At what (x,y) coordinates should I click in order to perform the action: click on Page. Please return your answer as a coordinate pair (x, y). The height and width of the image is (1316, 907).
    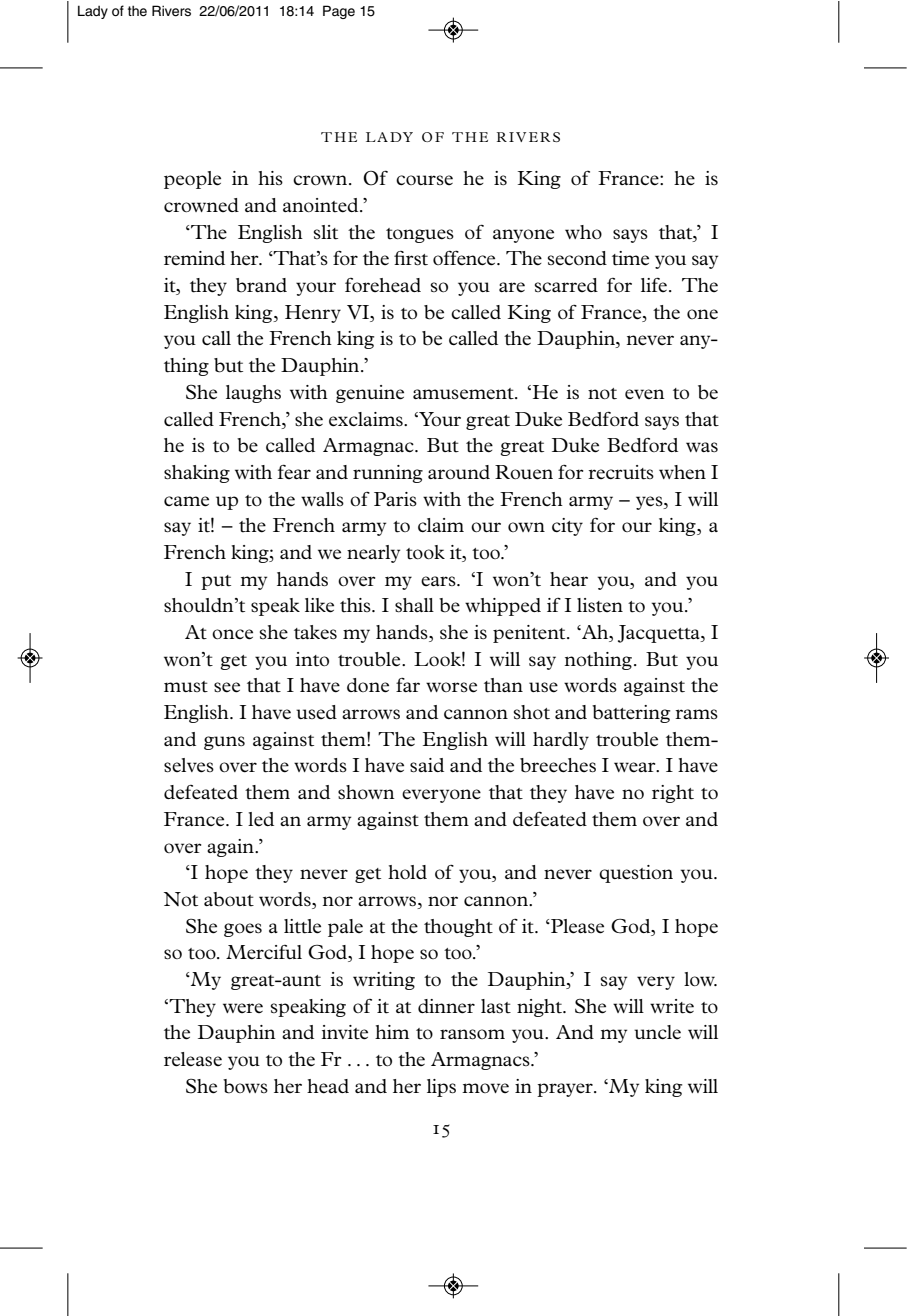
    Looking at the image, I should click on (339, 12).
